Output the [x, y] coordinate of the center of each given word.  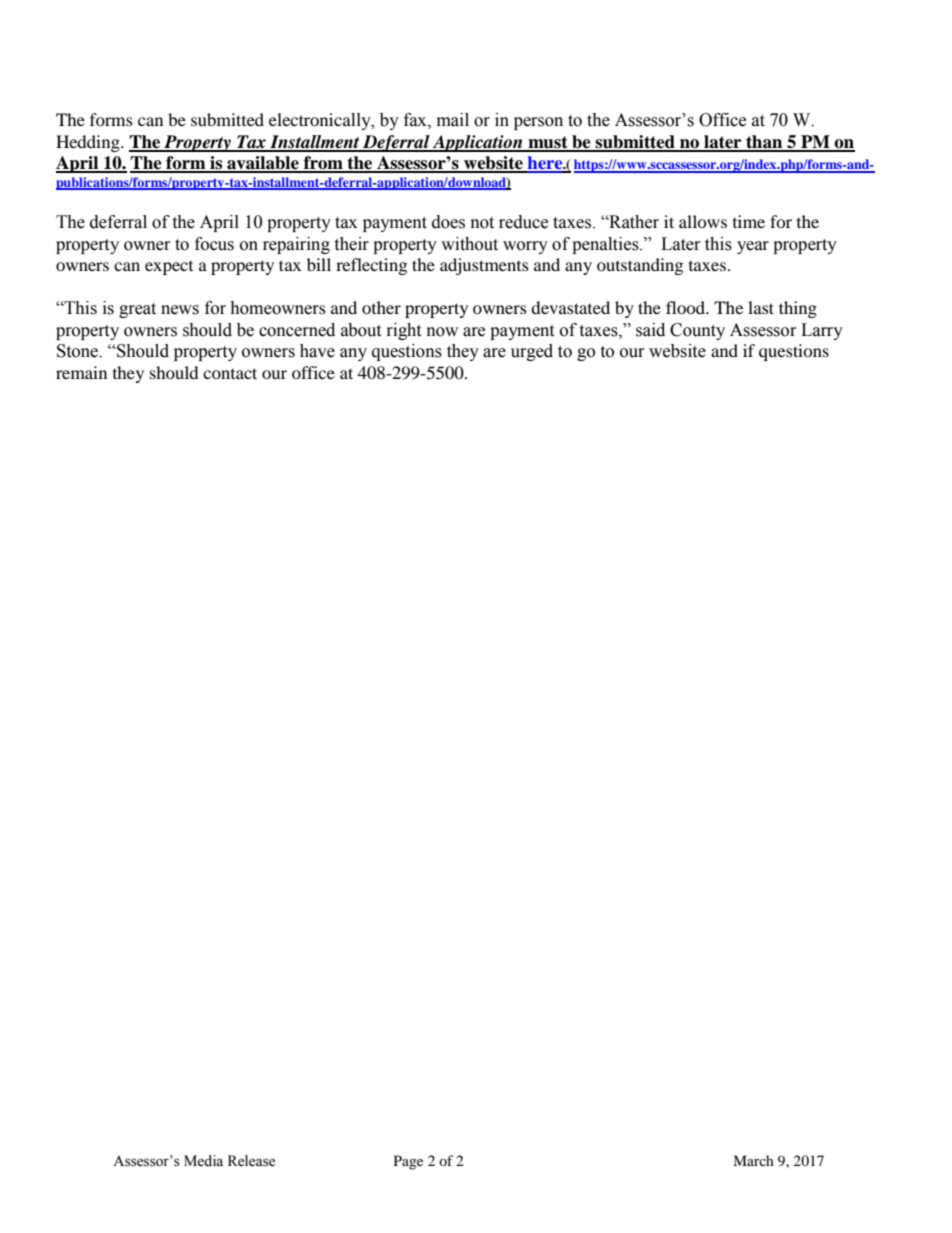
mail [453, 120]
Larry [822, 331]
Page [408, 1162]
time [749, 221]
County [697, 331]
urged [532, 352]
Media [203, 1161]
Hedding [89, 143]
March [753, 1160]
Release [251, 1161]
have [317, 351]
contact [230, 373]
